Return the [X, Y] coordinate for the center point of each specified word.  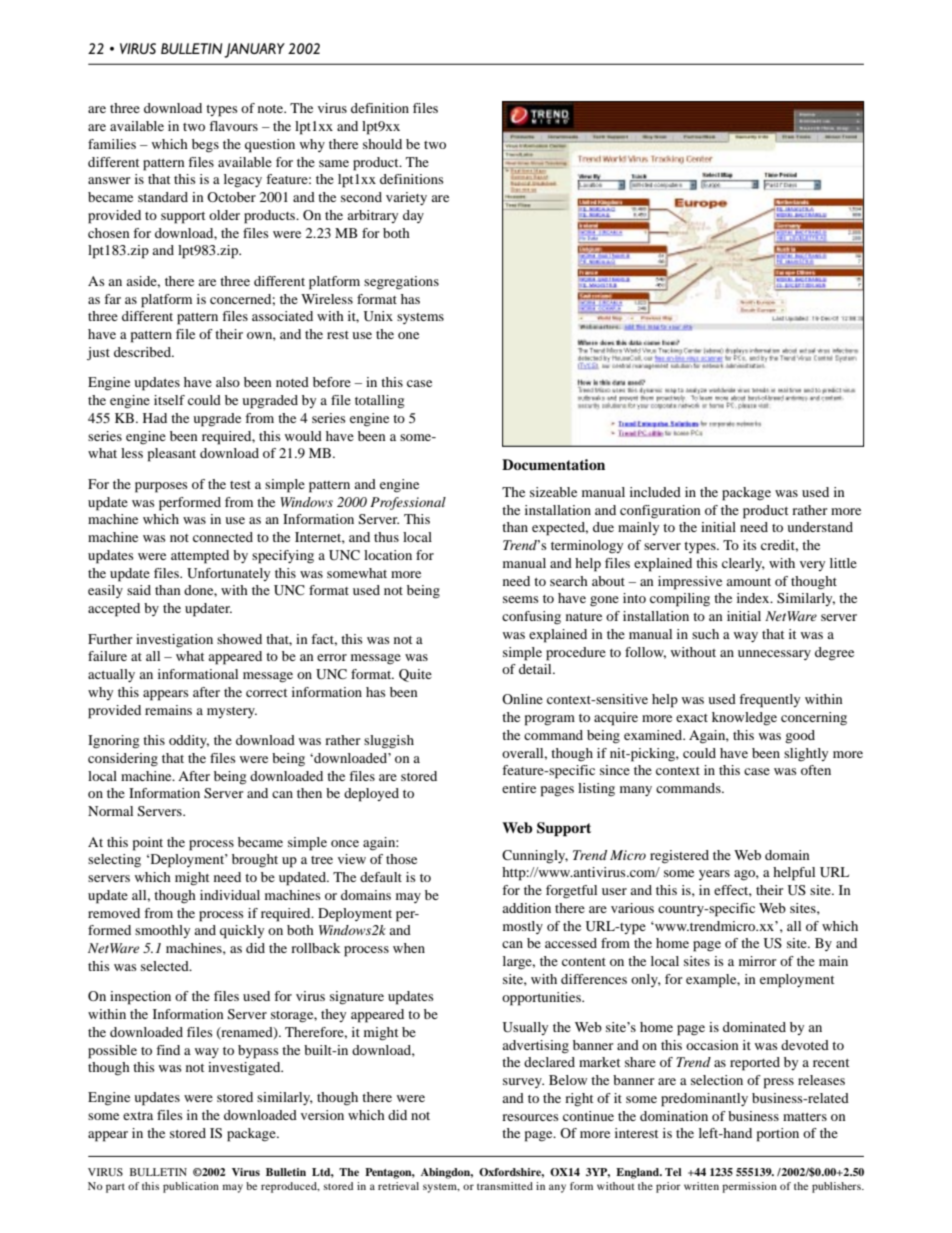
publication [191, 1187]
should [382, 144]
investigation [174, 640]
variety [406, 198]
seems [521, 599]
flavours [233, 126]
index [754, 598]
